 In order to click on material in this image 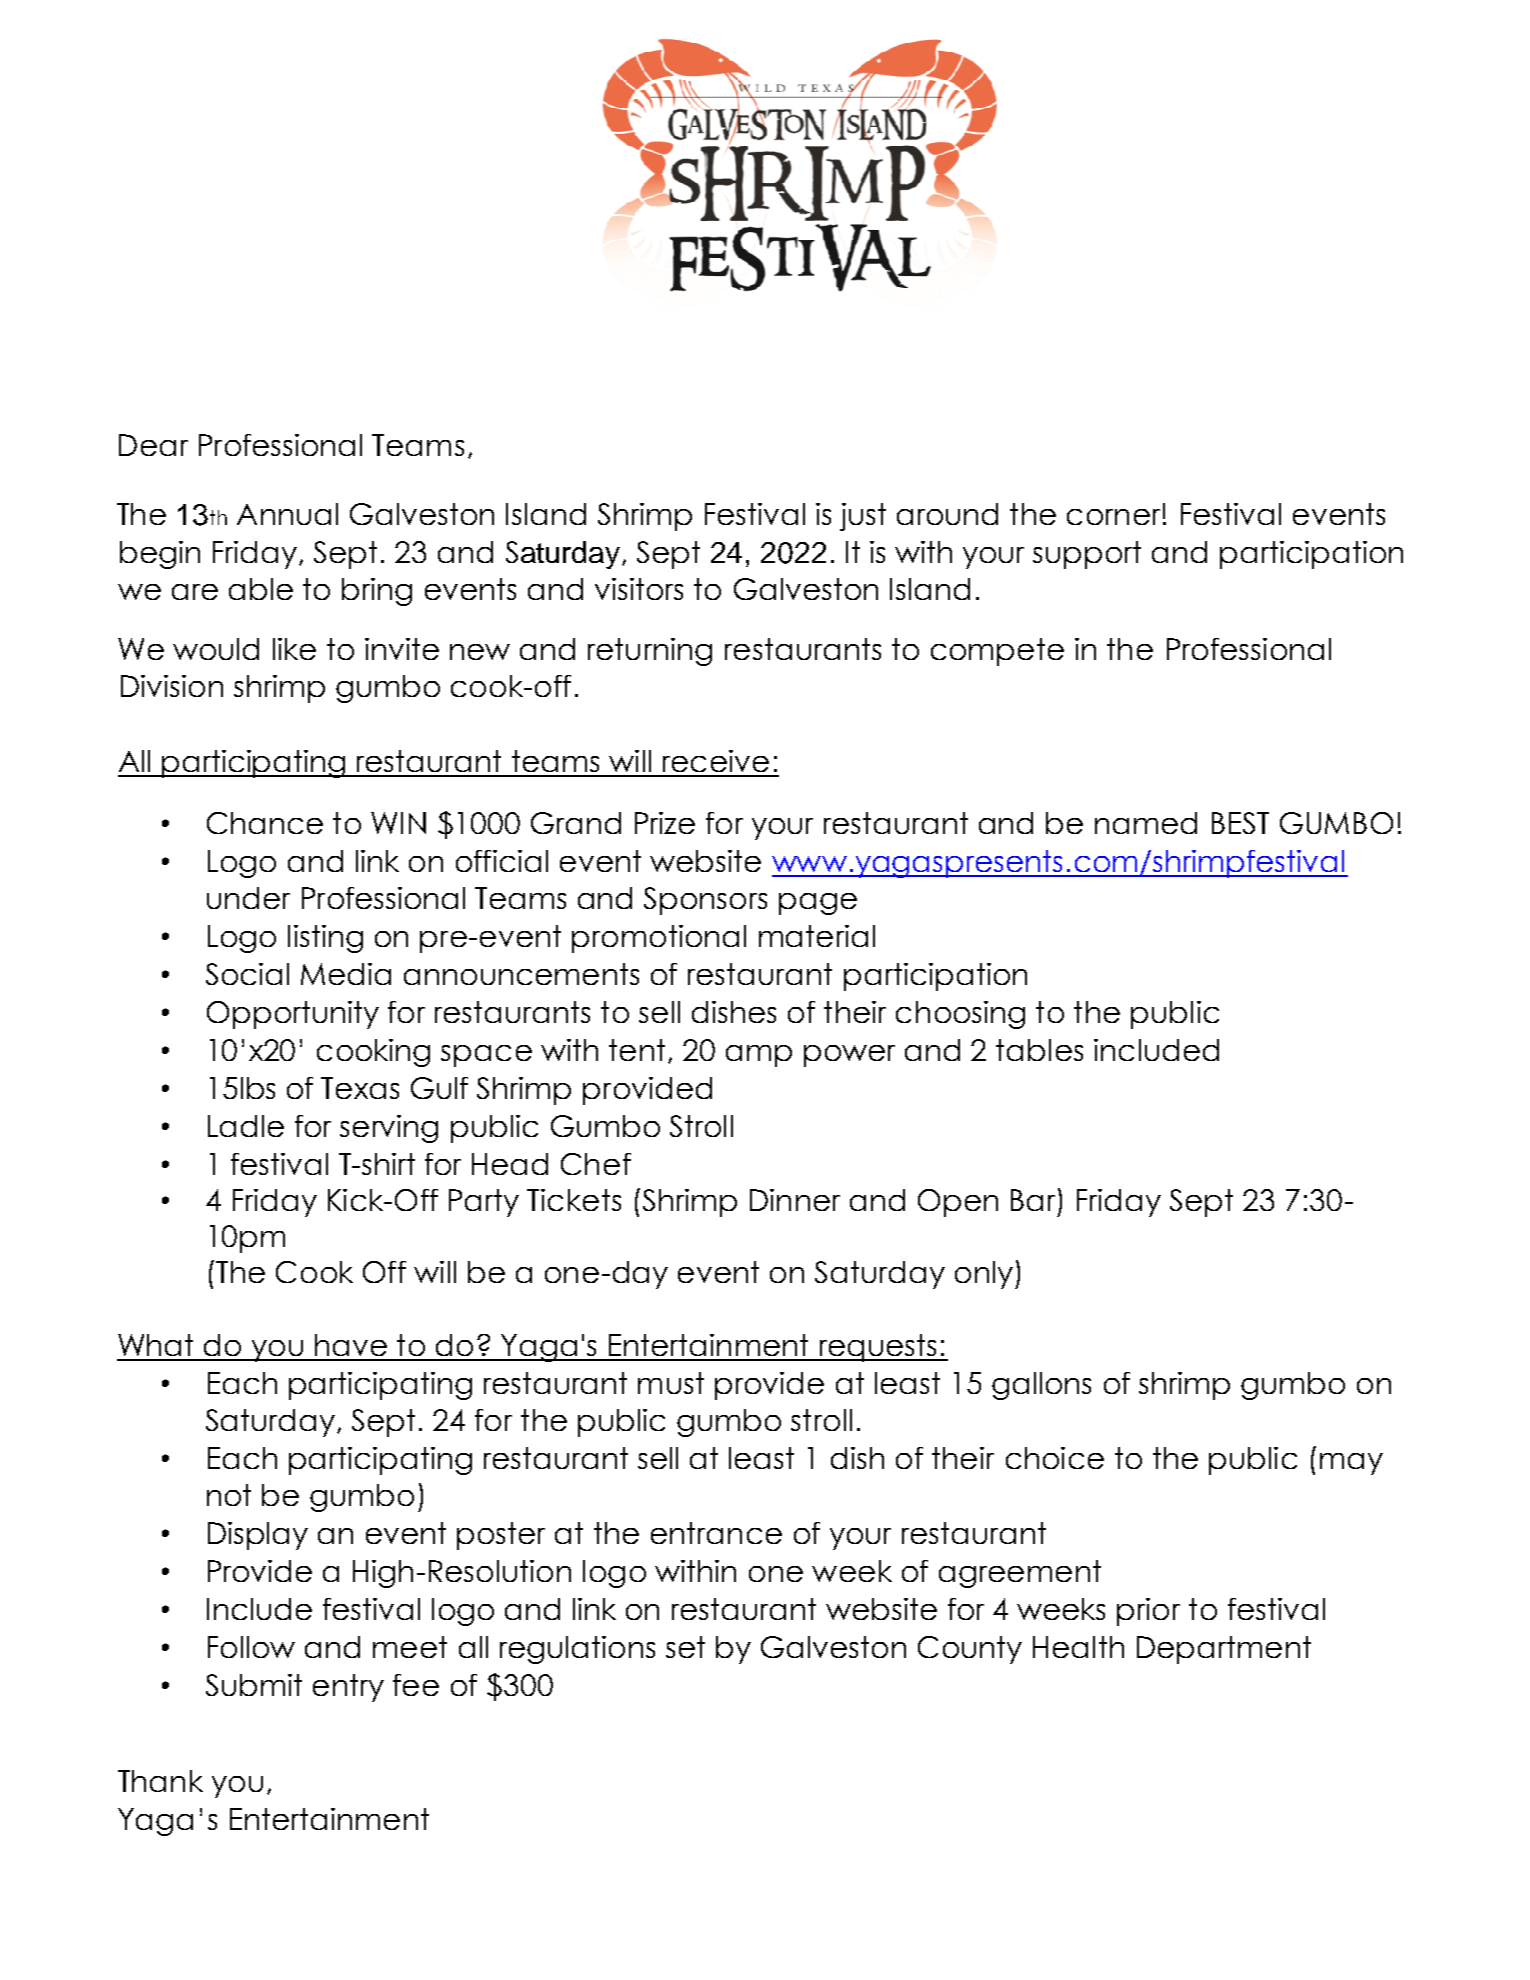, I will do `click(817, 936)`.
